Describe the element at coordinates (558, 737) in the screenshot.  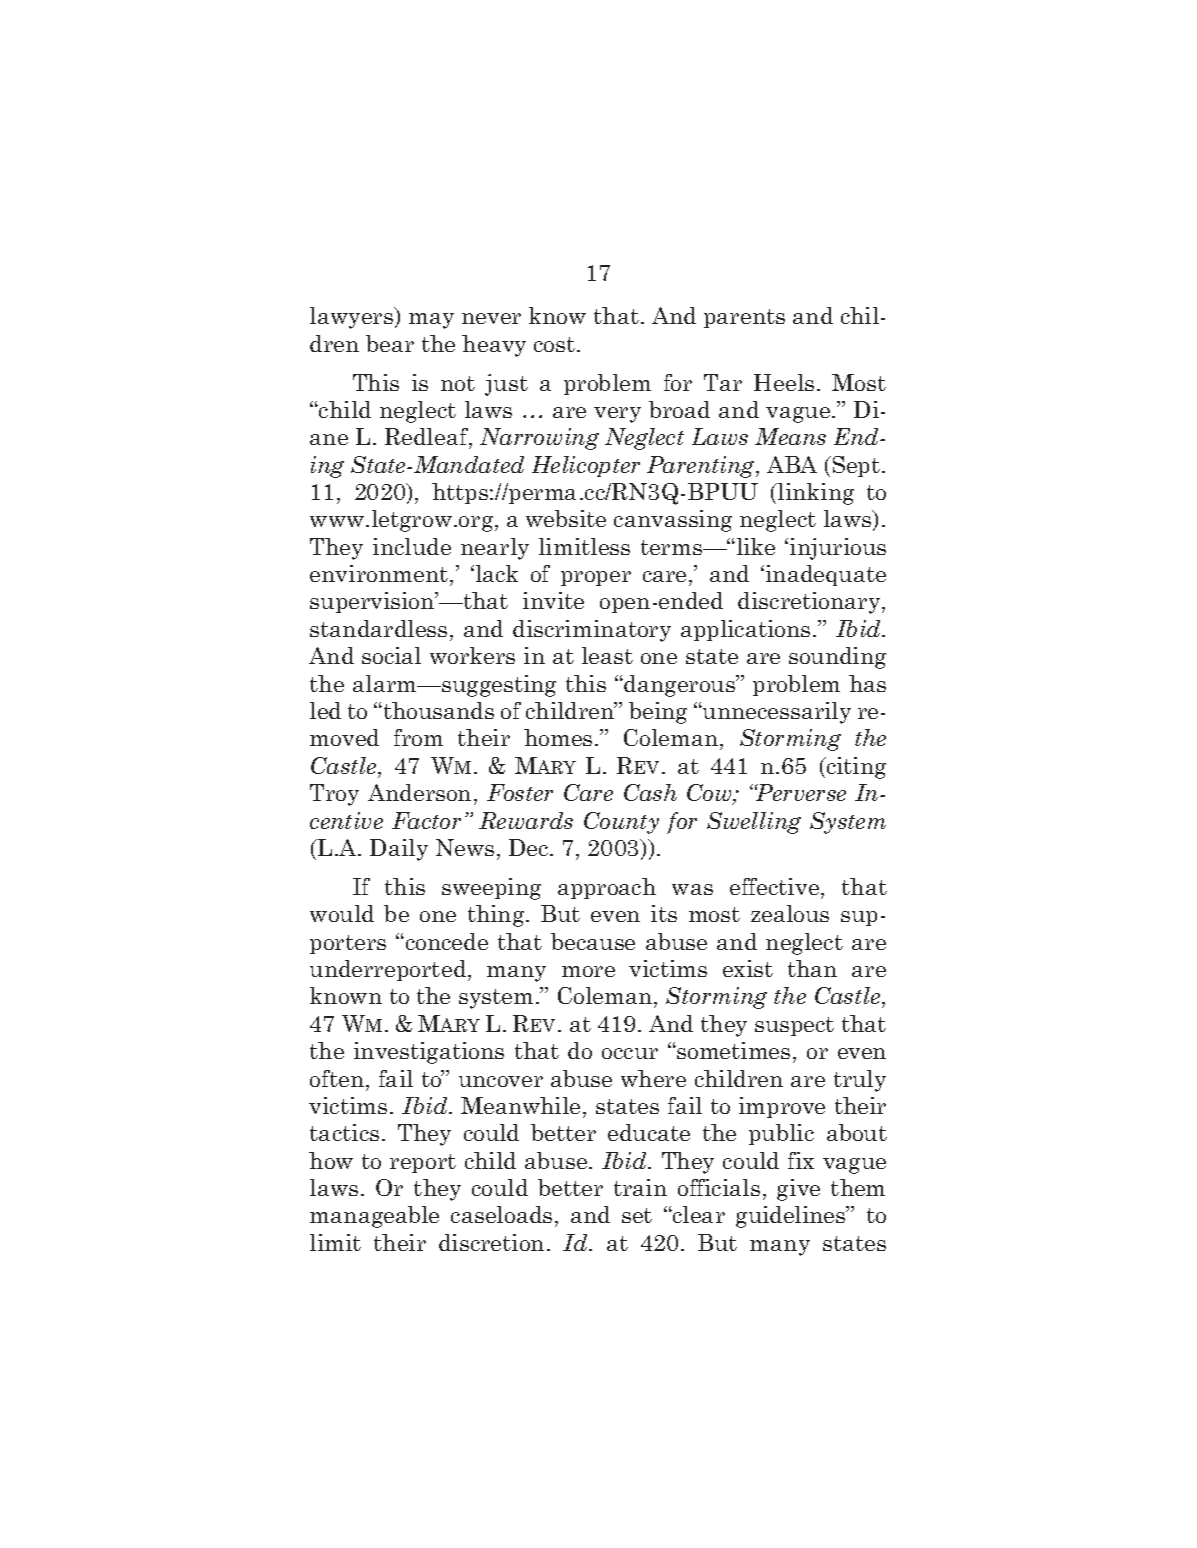
I see `homes` at that location.
